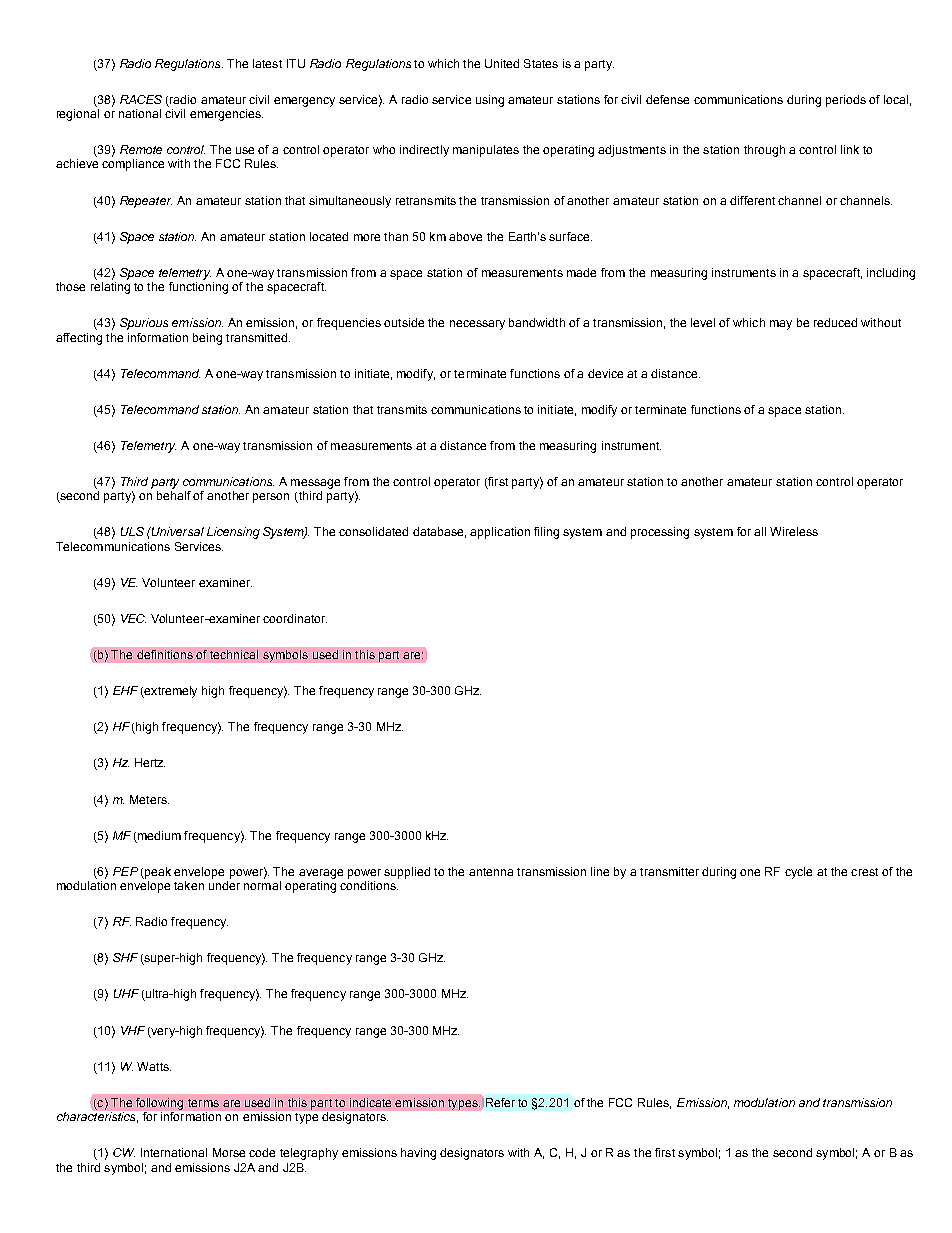  I want to click on RACES, so click(141, 99).
